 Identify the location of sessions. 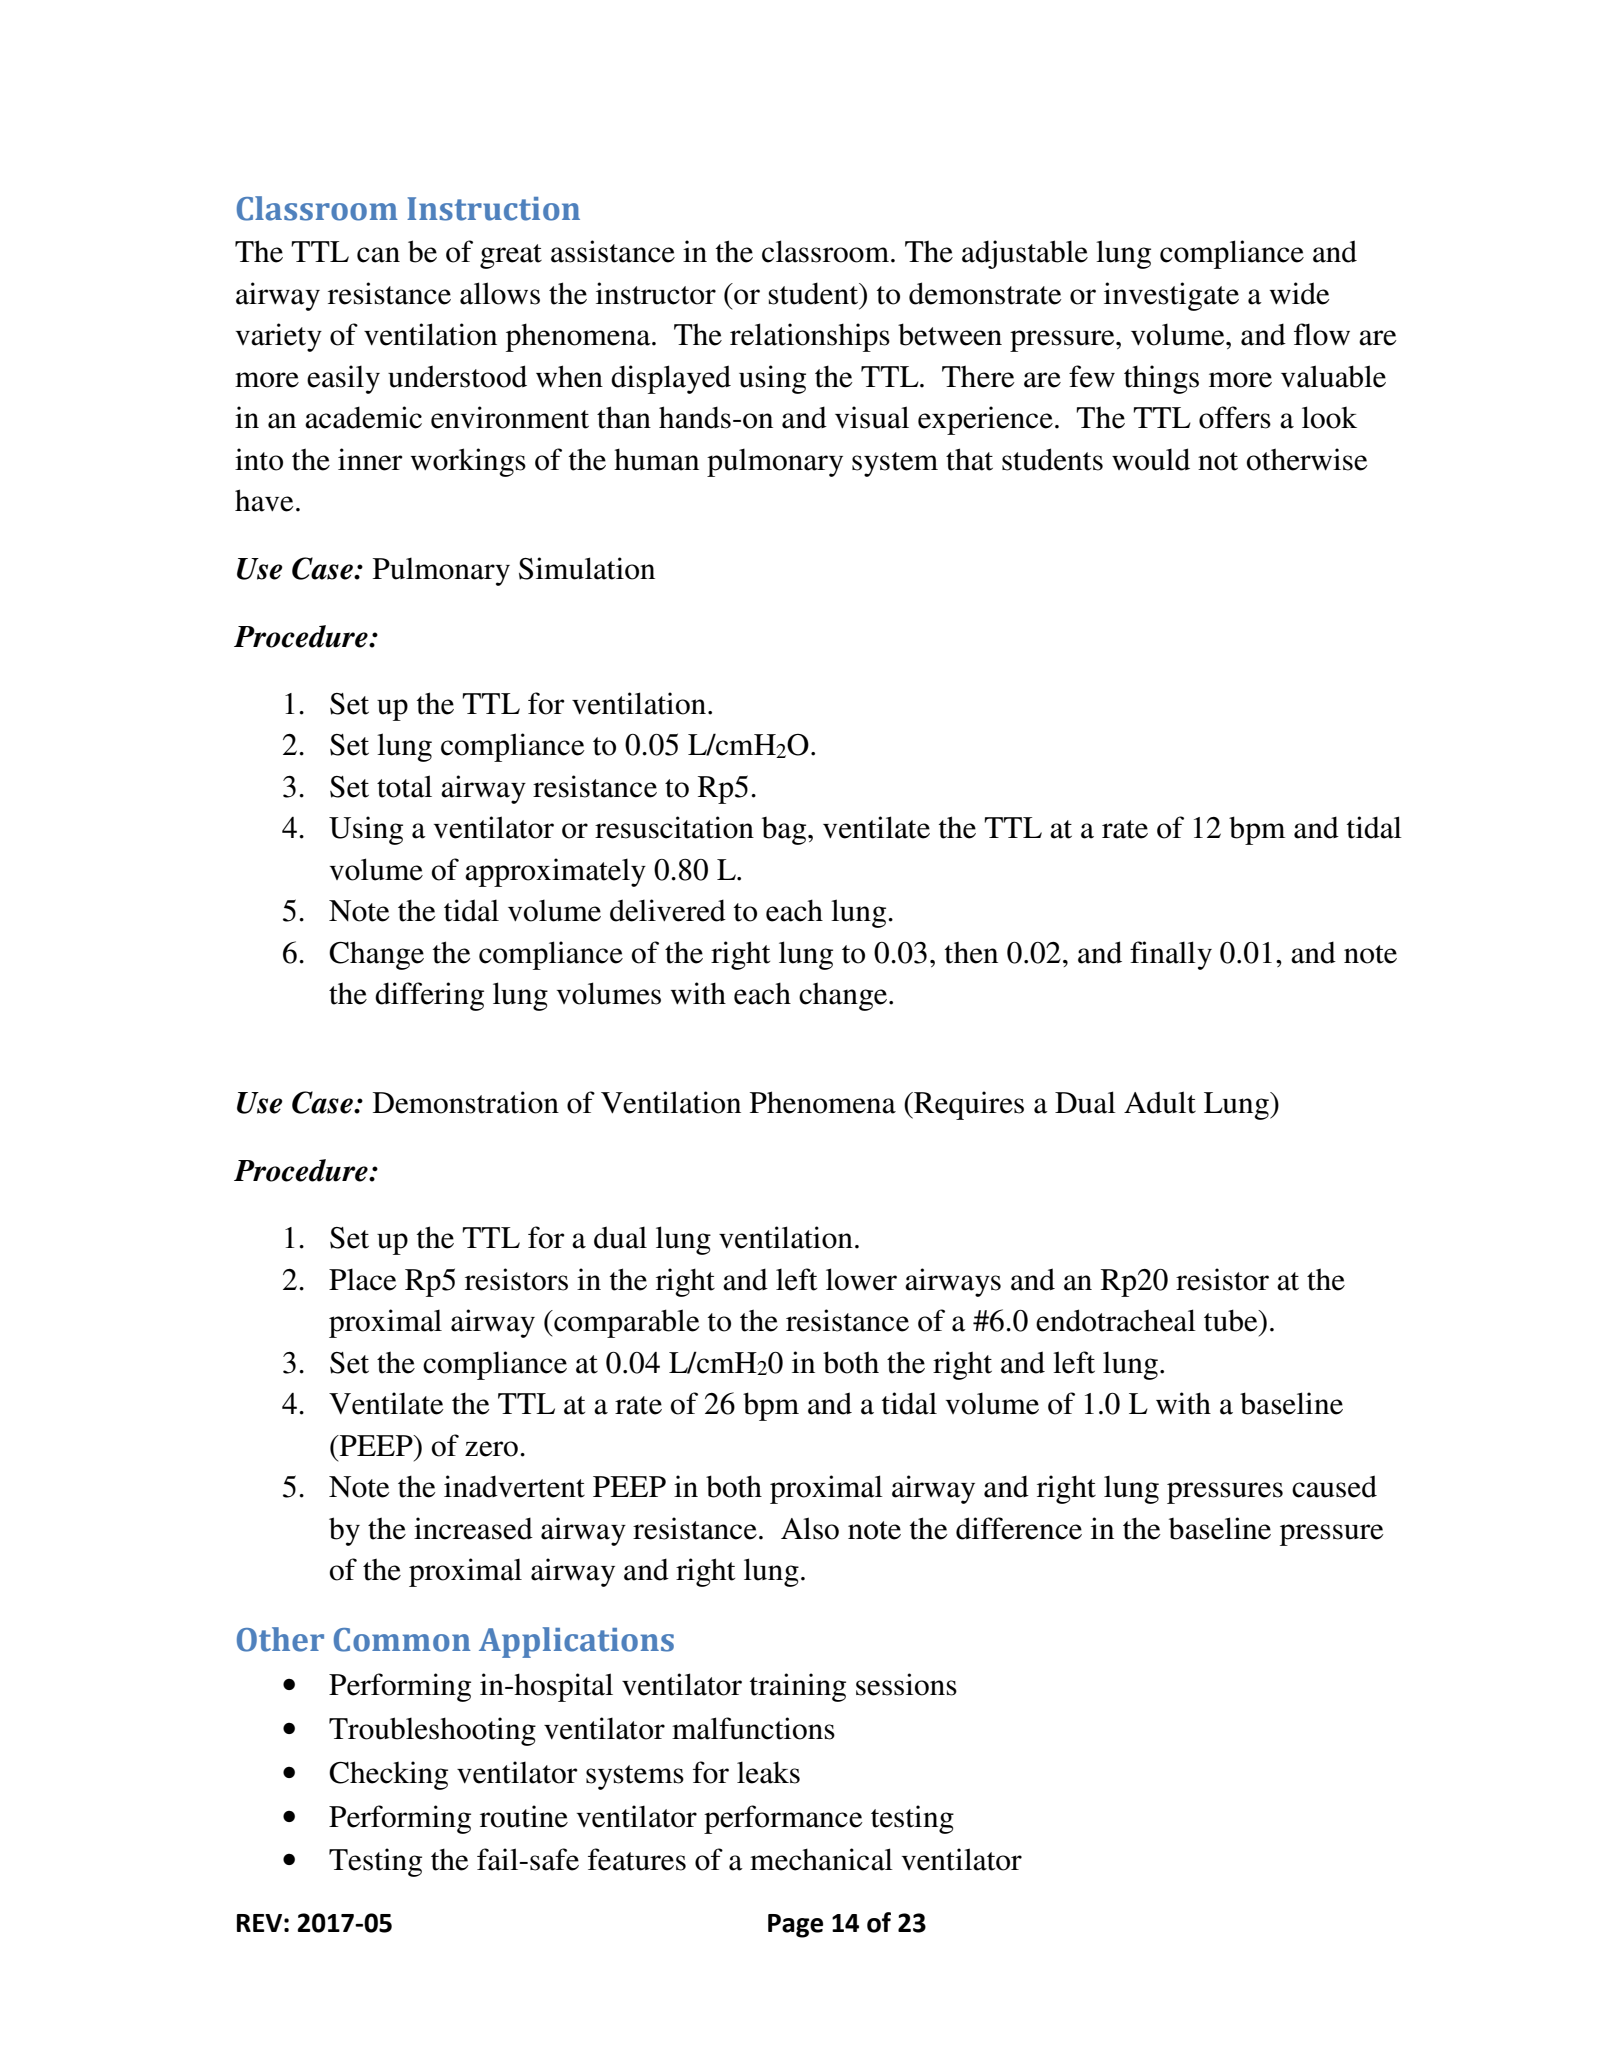
(906, 1684).
